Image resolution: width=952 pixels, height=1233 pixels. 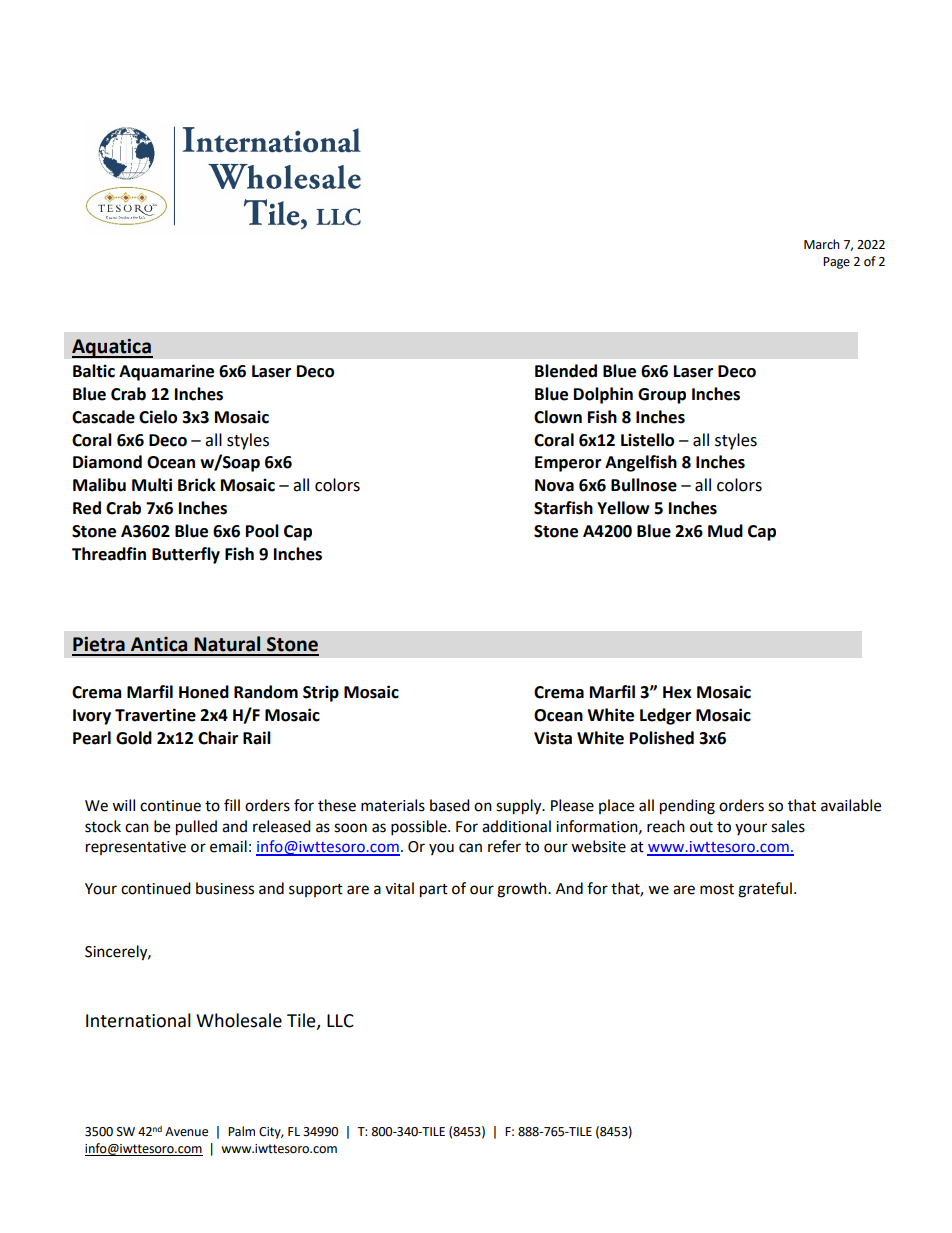 I want to click on Avenue, so click(x=186, y=1132).
